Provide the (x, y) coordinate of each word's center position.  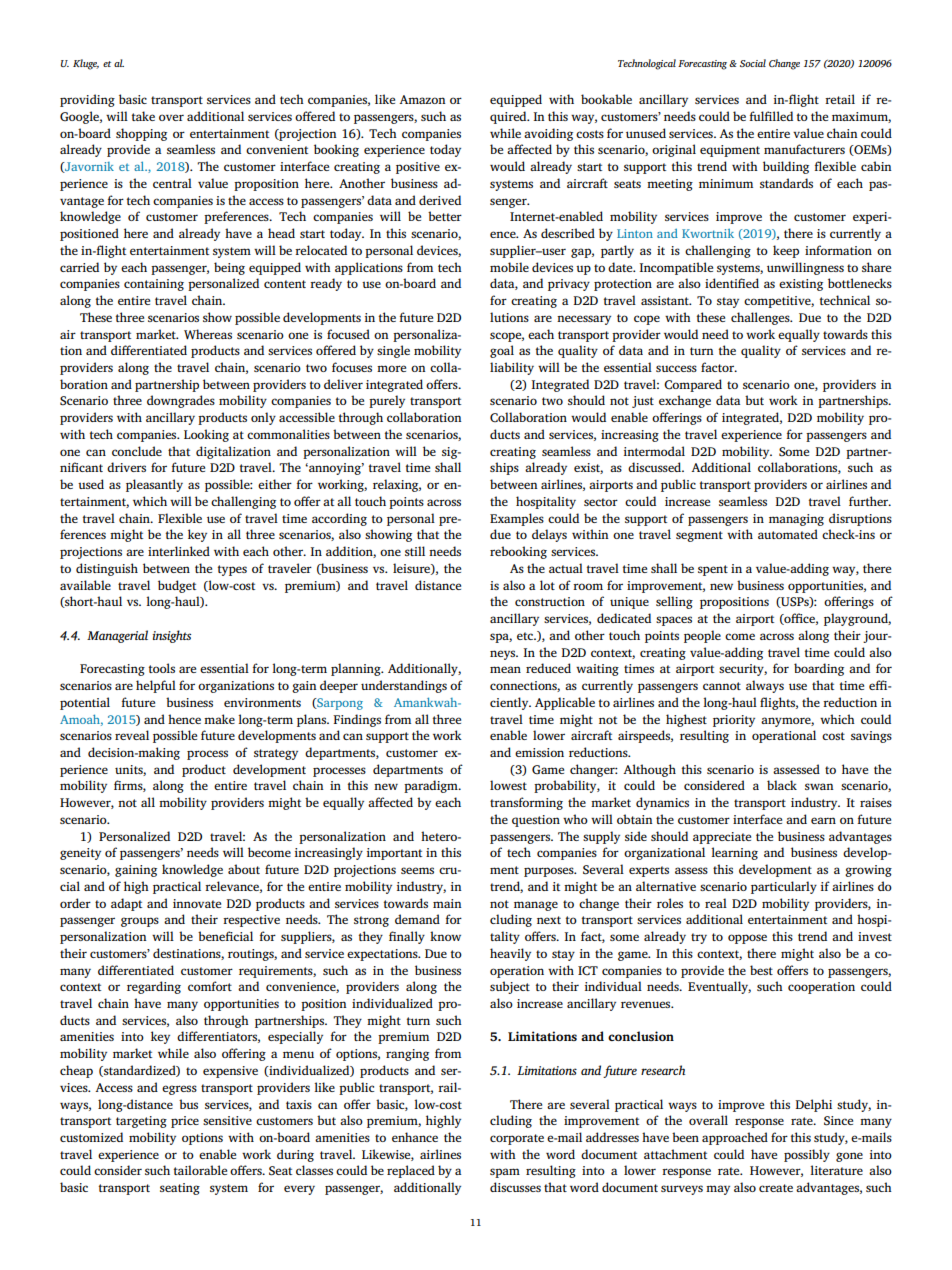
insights (172, 636)
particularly (784, 887)
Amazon (422, 99)
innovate (197, 903)
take (143, 116)
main (447, 903)
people (702, 636)
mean (505, 669)
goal (502, 351)
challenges (761, 318)
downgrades (181, 401)
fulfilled (771, 116)
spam (505, 1173)
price (185, 1122)
